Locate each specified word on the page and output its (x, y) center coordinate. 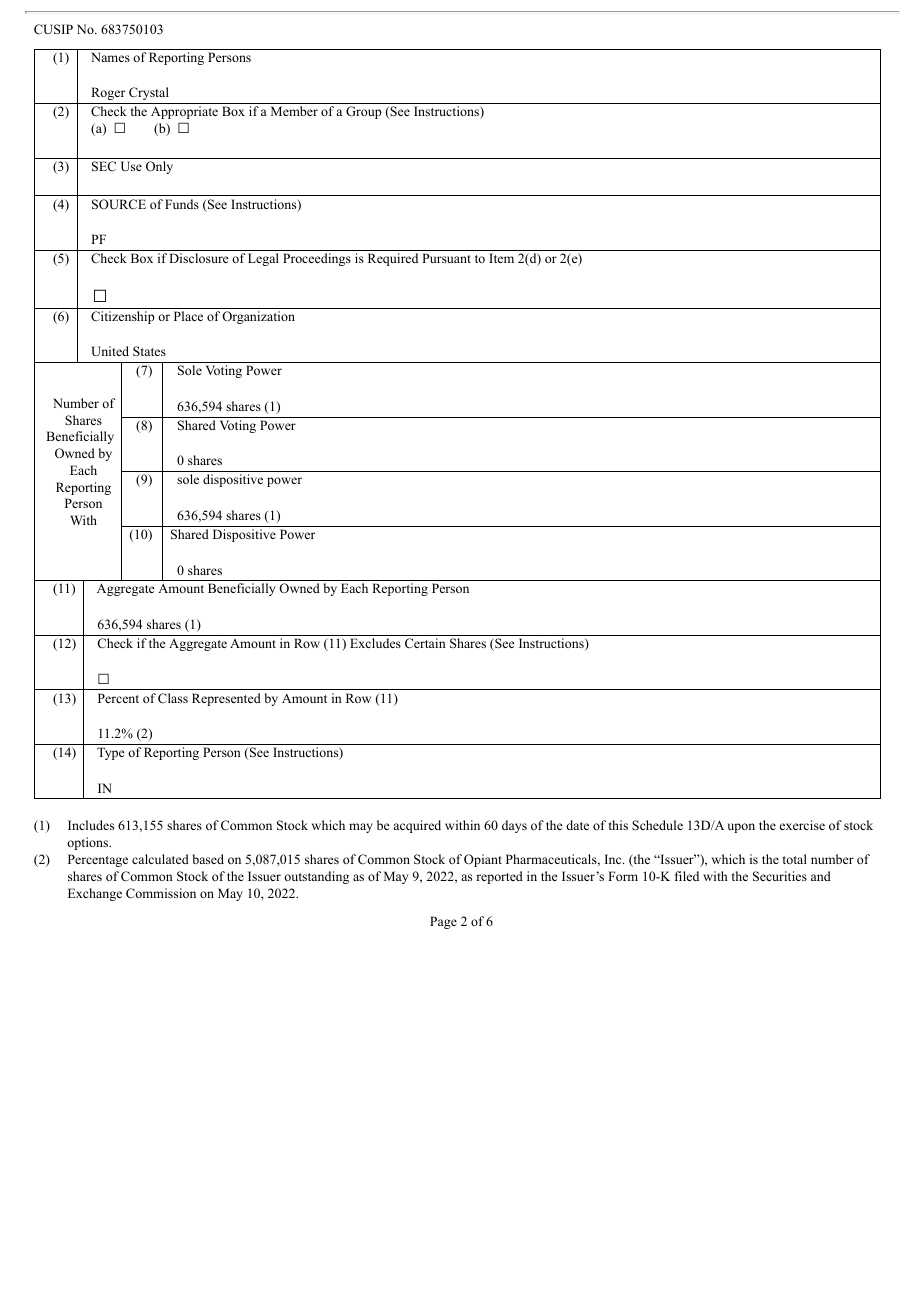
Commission (161, 893)
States (149, 351)
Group (364, 112)
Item (501, 258)
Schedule (657, 825)
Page (443, 922)
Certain (425, 643)
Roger (108, 93)
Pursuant (446, 258)
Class (173, 698)
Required (393, 259)
